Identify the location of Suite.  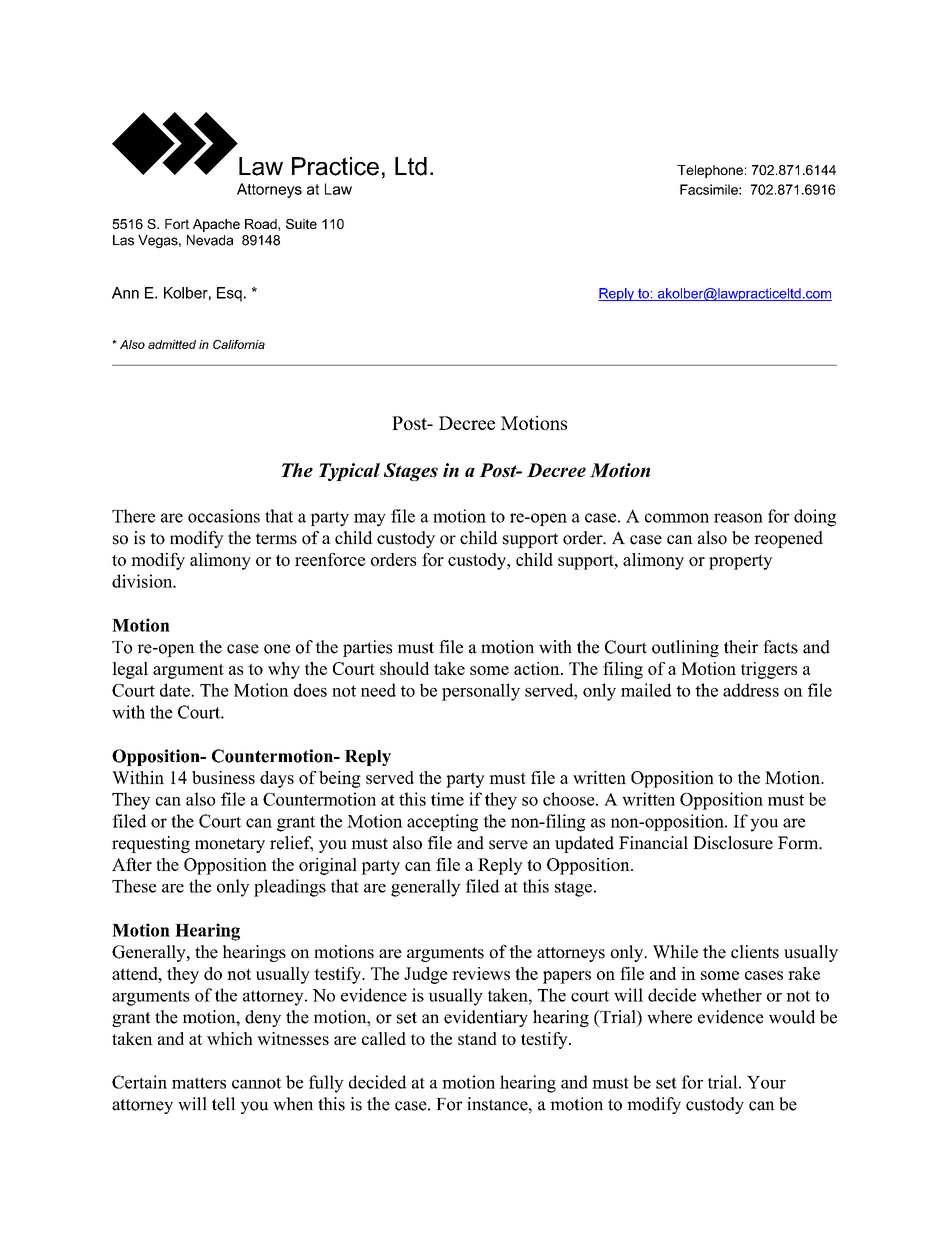
(301, 224).
